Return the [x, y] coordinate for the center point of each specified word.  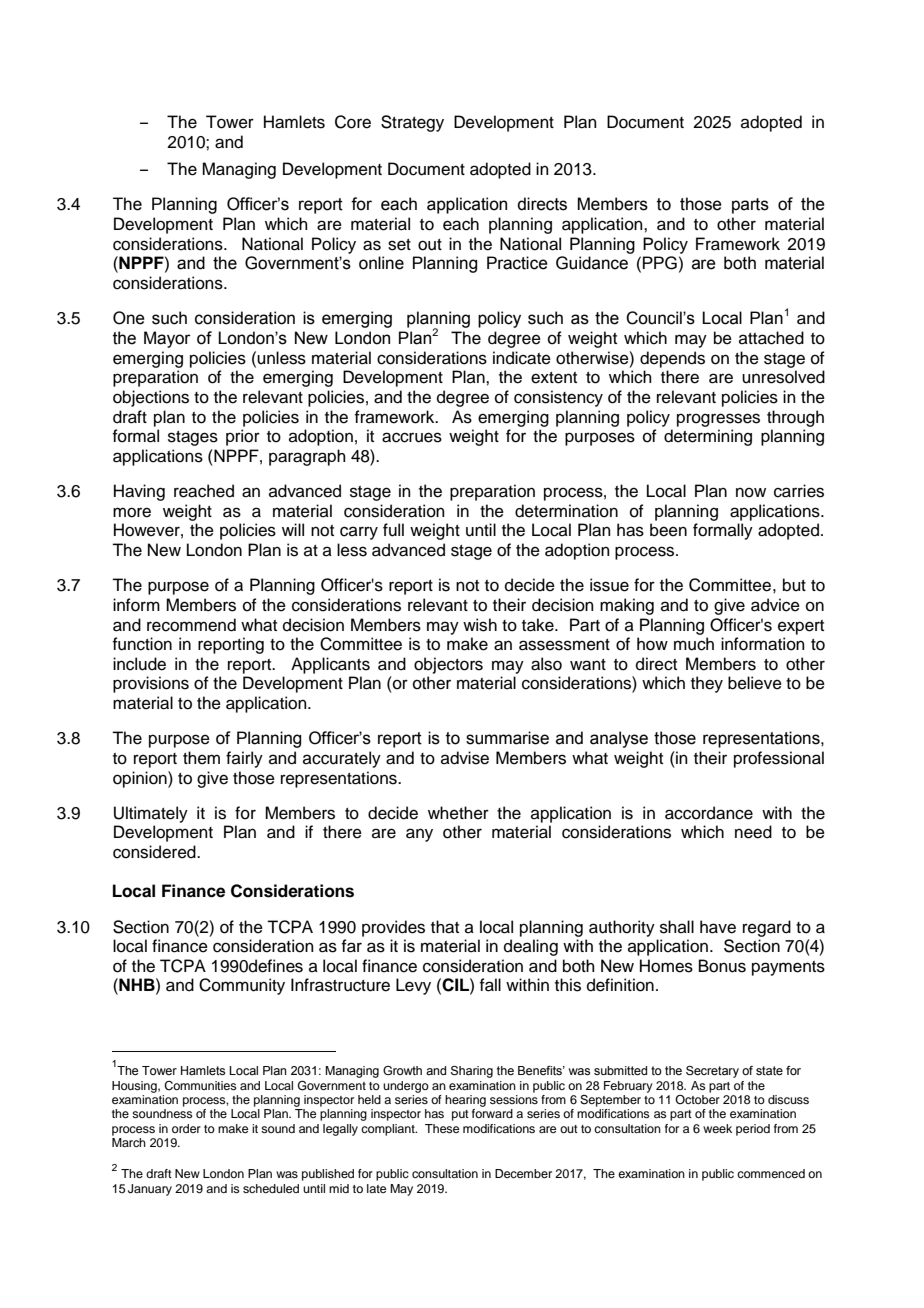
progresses [718, 420]
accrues [412, 437]
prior [243, 437]
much [694, 644]
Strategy [412, 123]
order [186, 1128]
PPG [660, 263]
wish [480, 625]
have [718, 927]
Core [353, 122]
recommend [191, 625]
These [442, 1128]
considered [155, 852]
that [445, 927]
